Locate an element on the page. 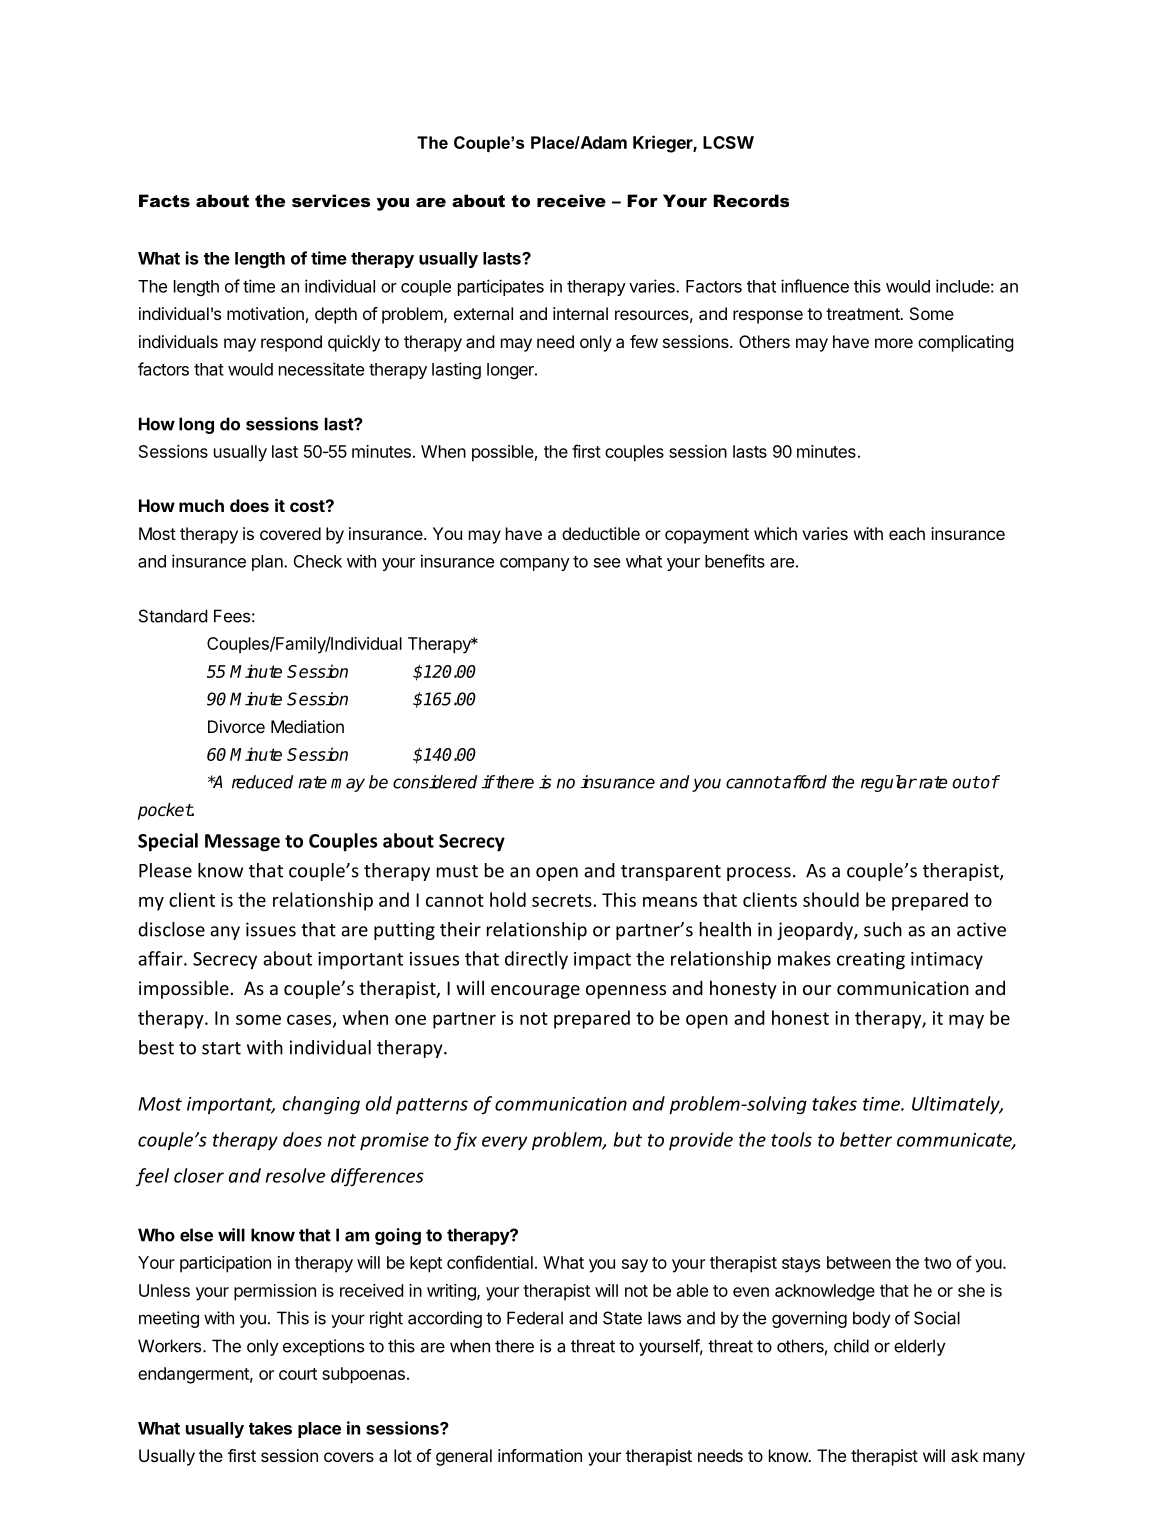 Image resolution: width=1170 pixels, height=1514 pixels. services is located at coordinates (331, 200).
